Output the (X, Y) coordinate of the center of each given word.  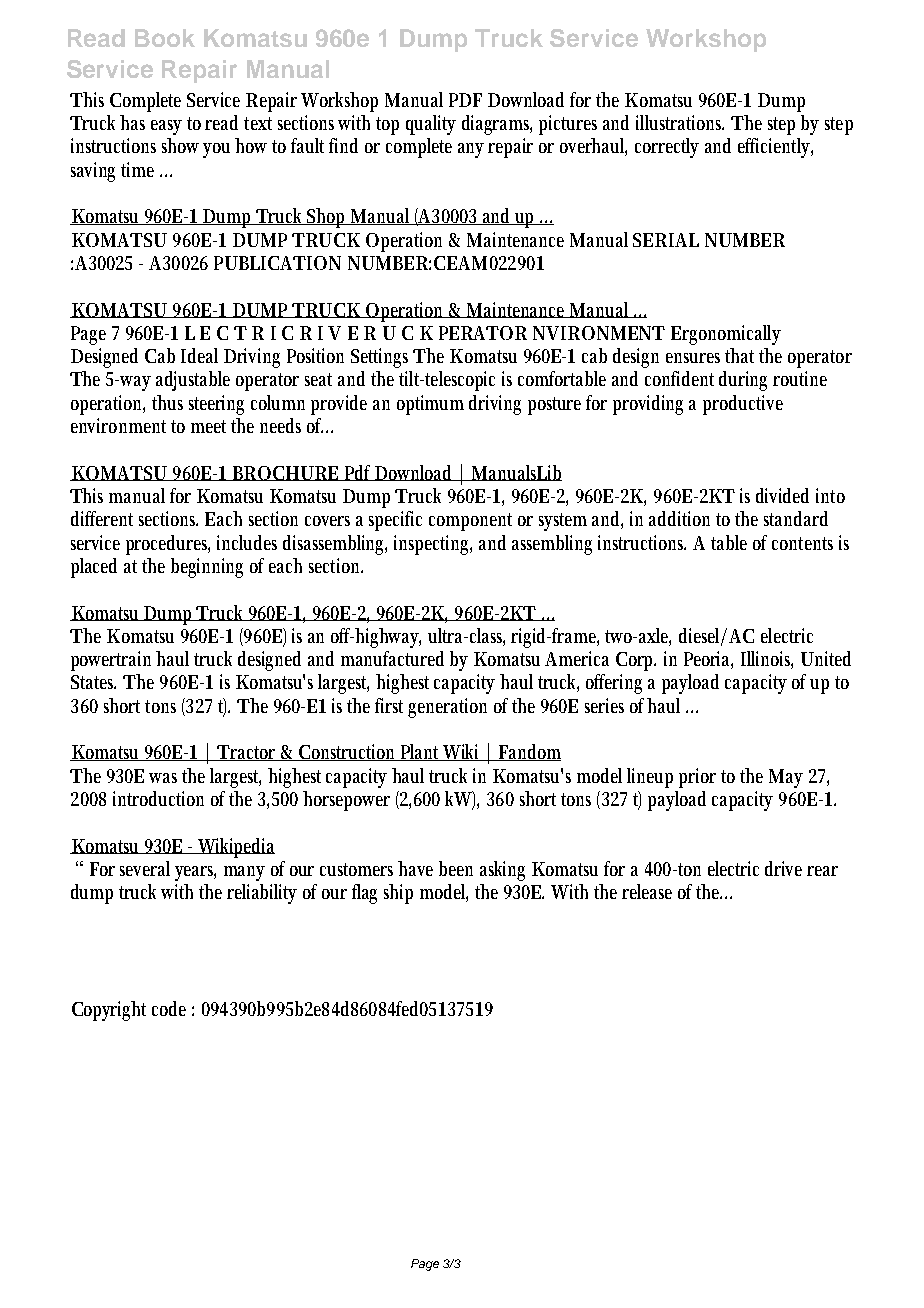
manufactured (392, 658)
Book (165, 38)
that (739, 355)
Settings (379, 358)
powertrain (114, 661)
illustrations (680, 122)
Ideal (199, 355)
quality (431, 125)
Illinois (767, 660)
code (169, 1008)
